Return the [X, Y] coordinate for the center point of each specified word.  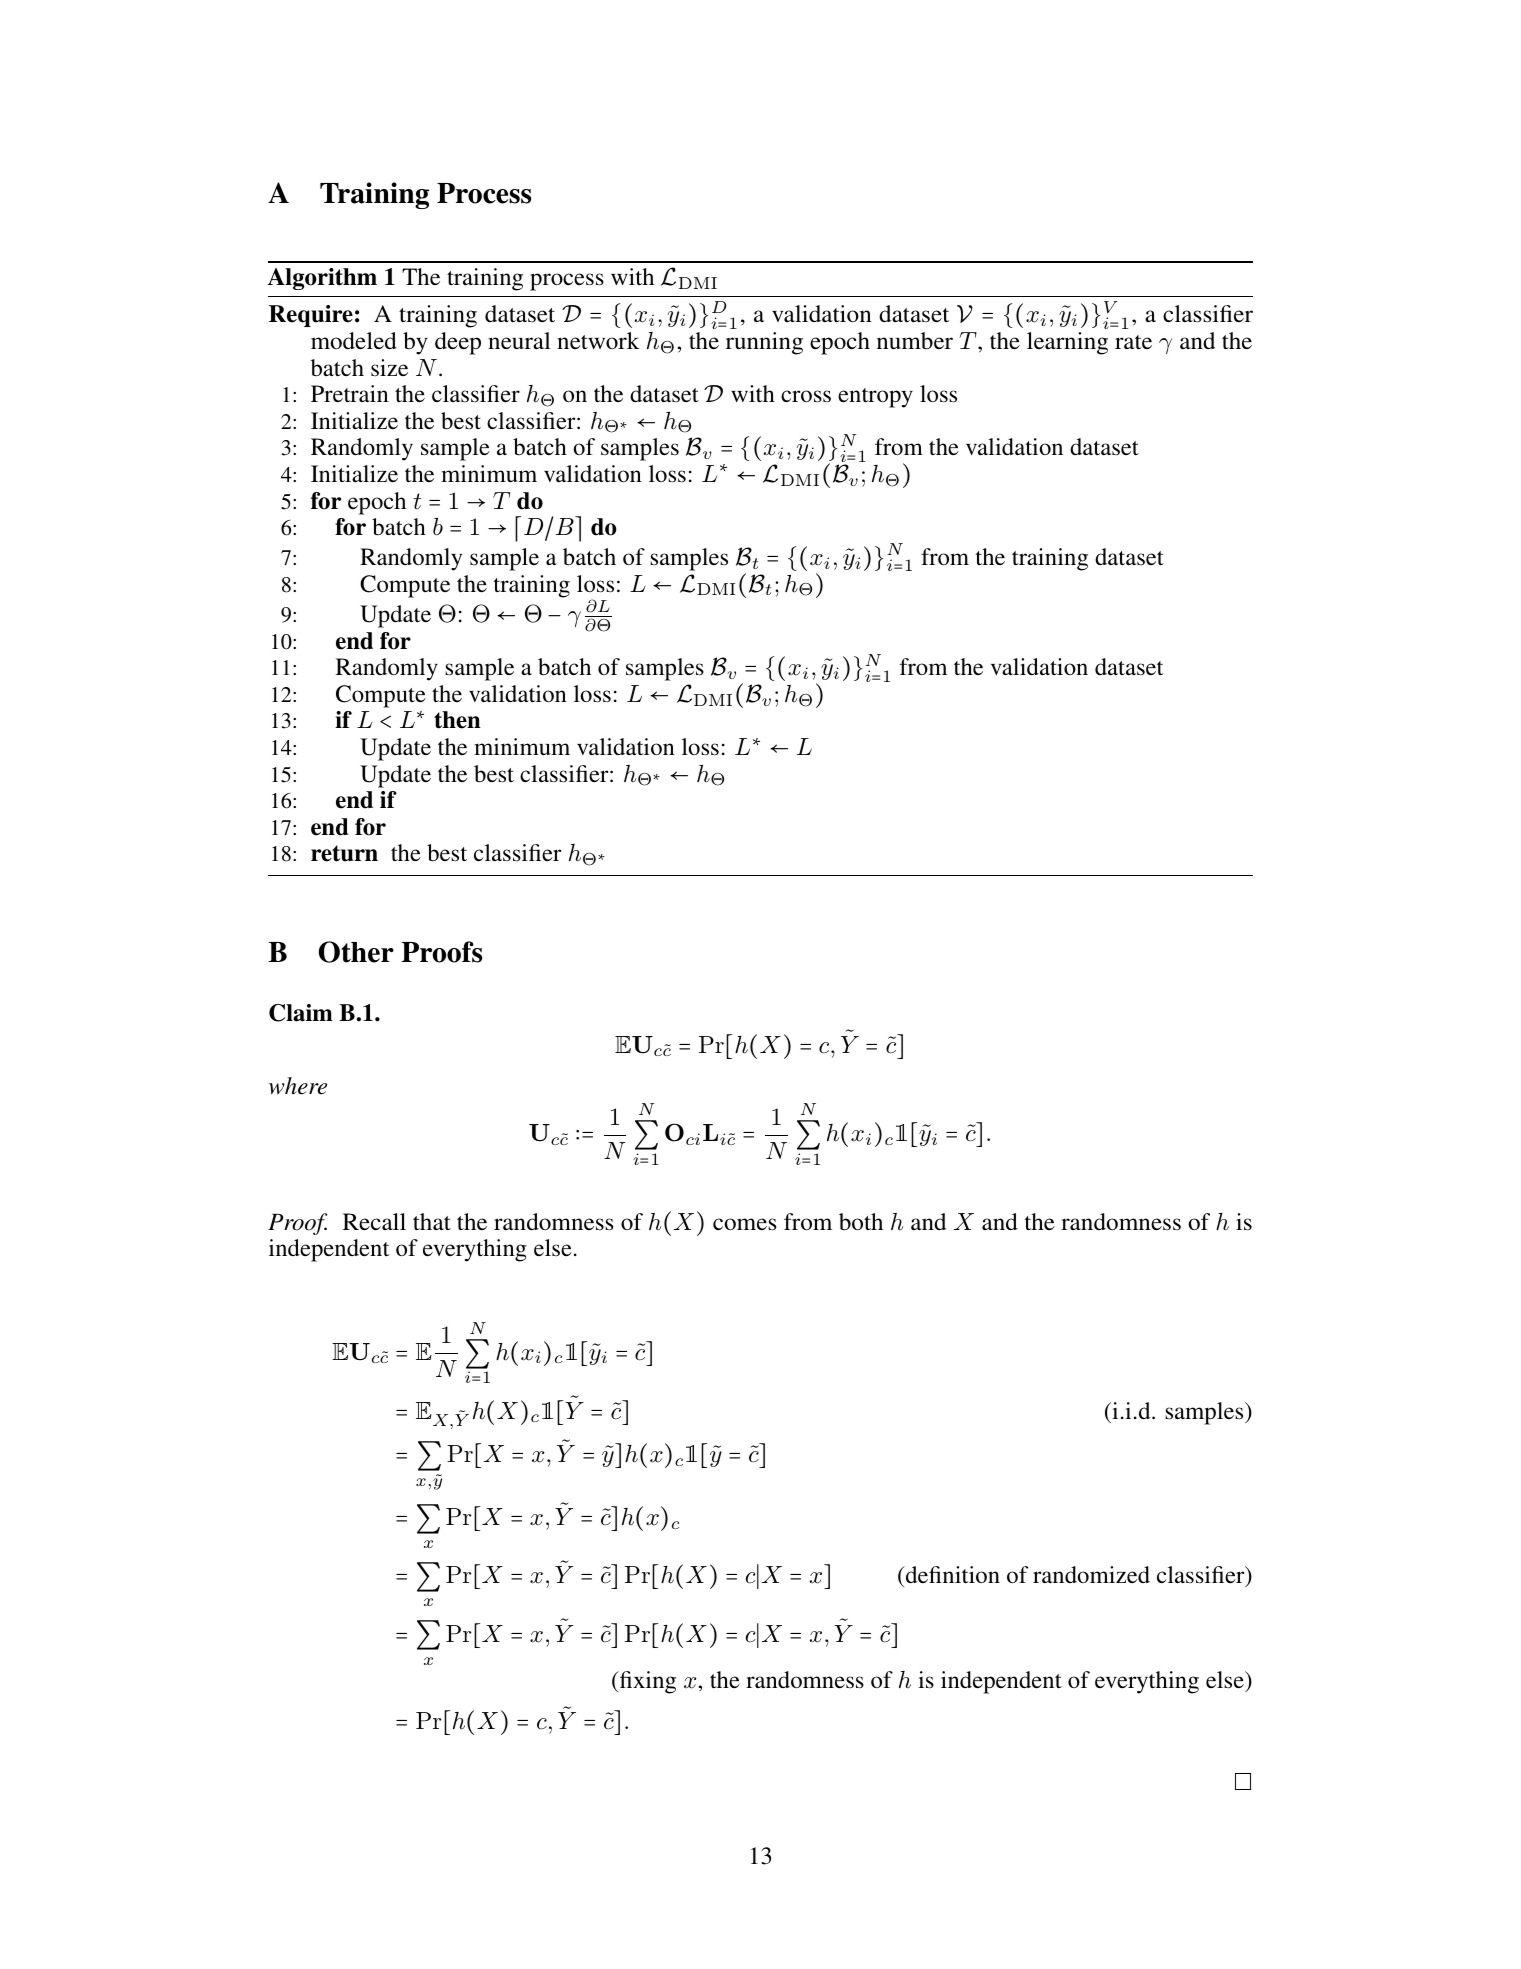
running [764, 343]
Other [356, 952]
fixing [647, 1682]
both [861, 1222]
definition [952, 1575]
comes [744, 1224]
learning [1067, 343]
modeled [354, 341]
